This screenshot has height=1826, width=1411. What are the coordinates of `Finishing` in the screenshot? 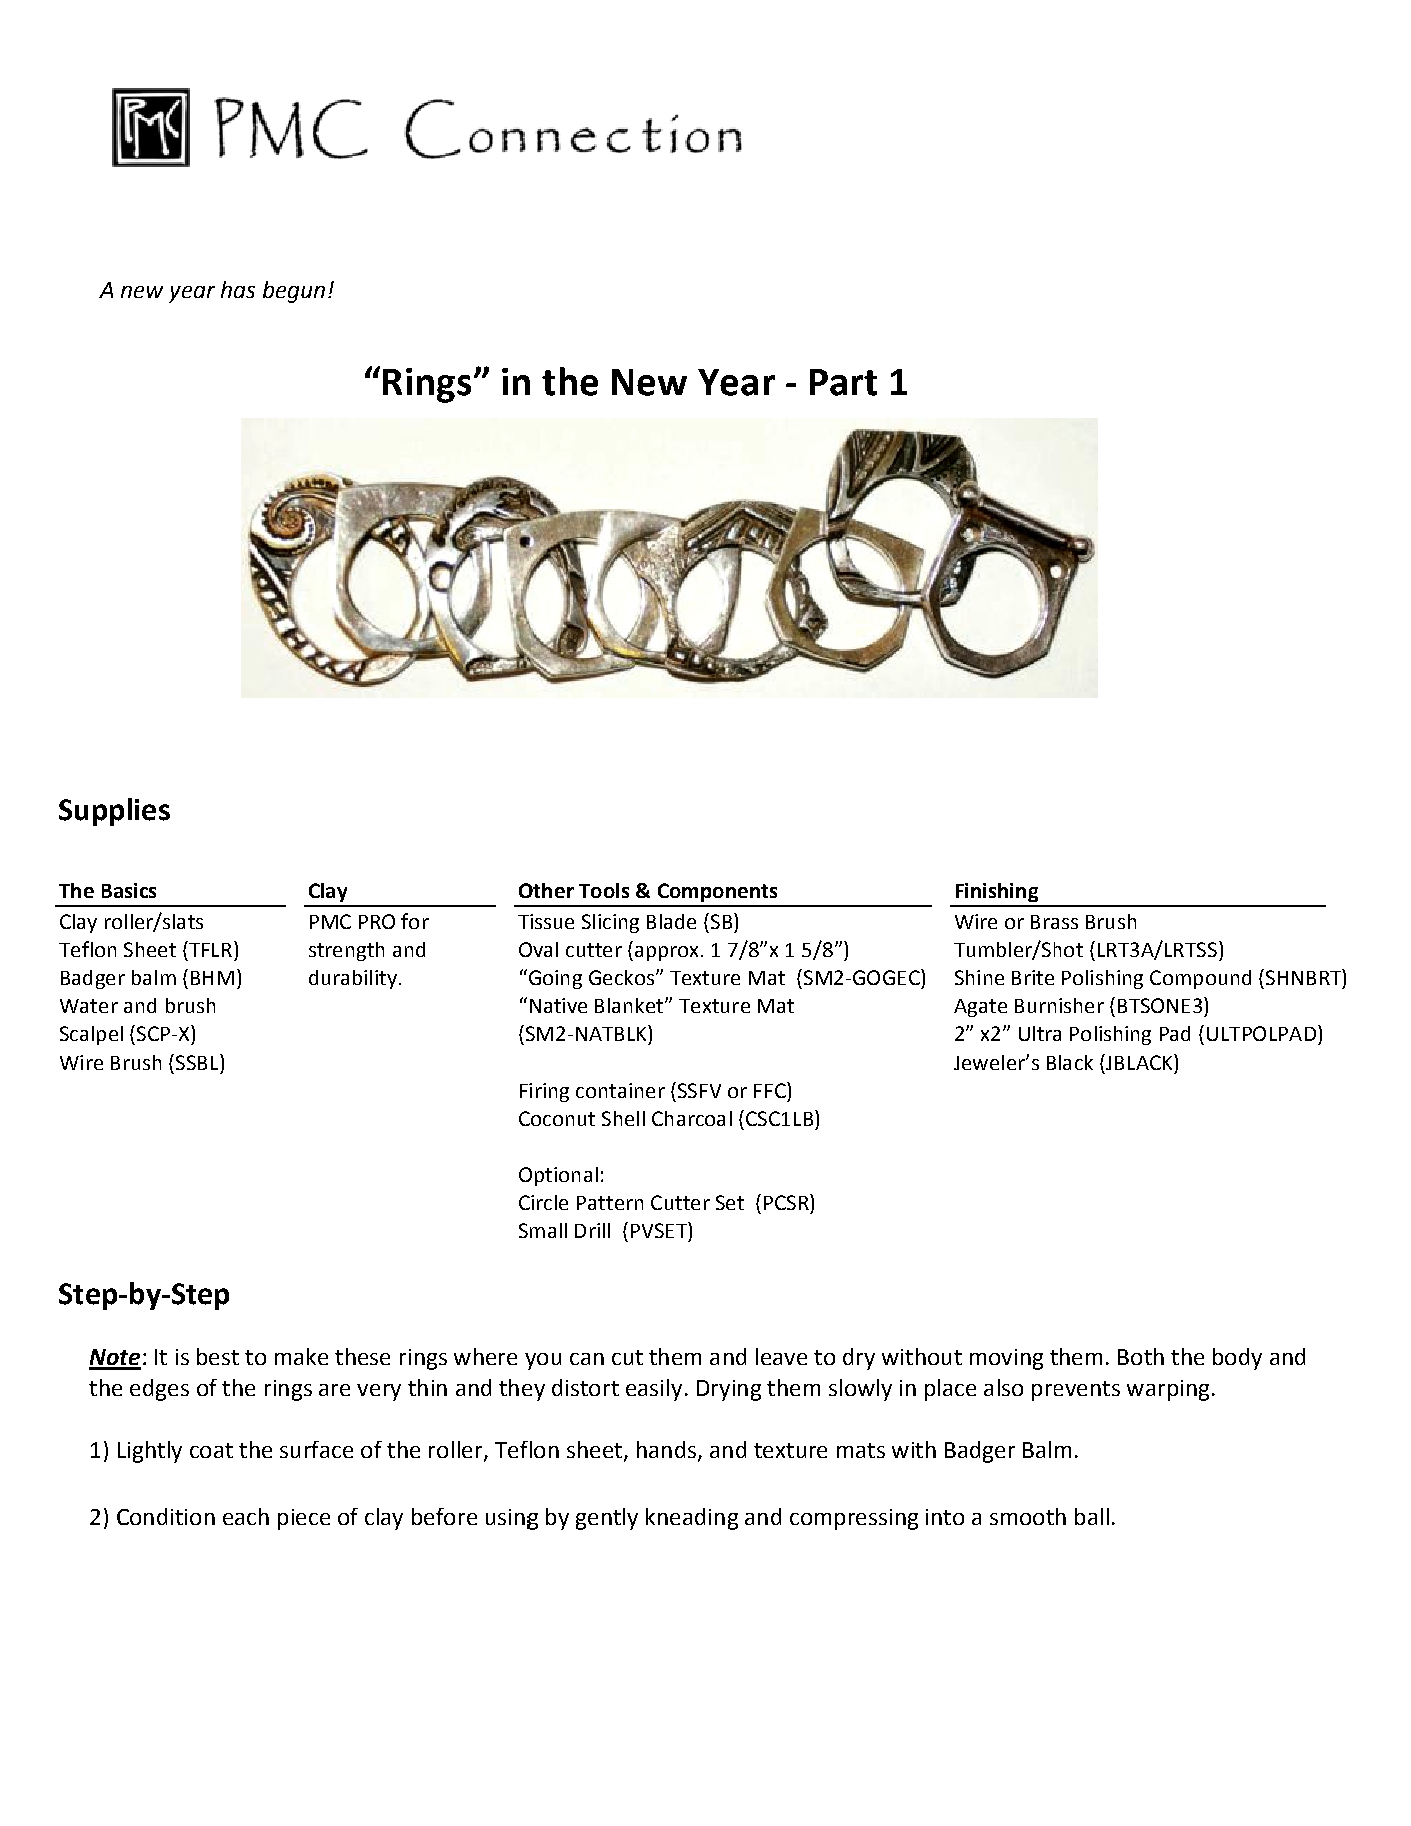 It's located at (997, 892).
